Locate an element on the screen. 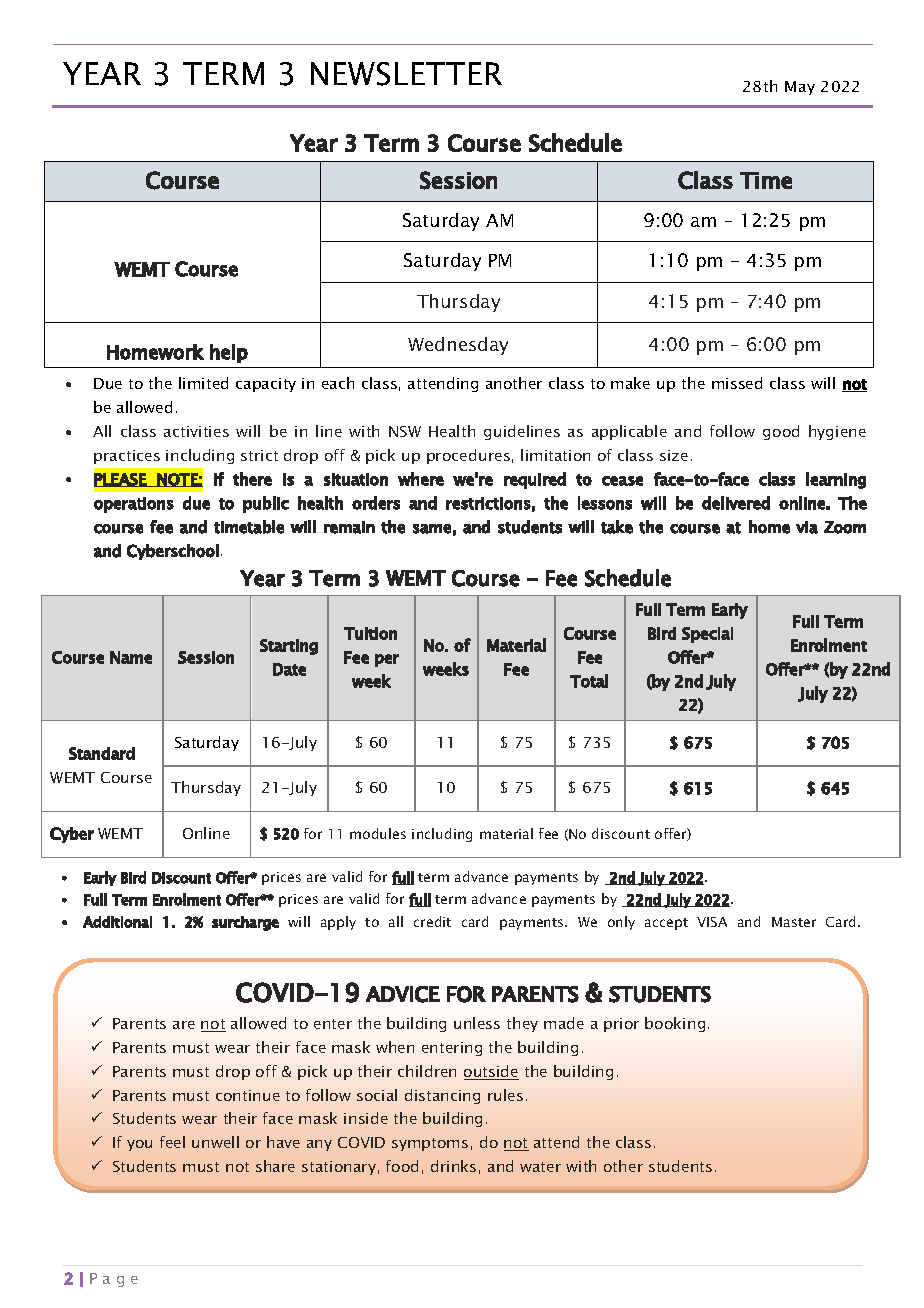 This screenshot has width=924, height=1308. NEWSLETTER is located at coordinates (406, 74).
